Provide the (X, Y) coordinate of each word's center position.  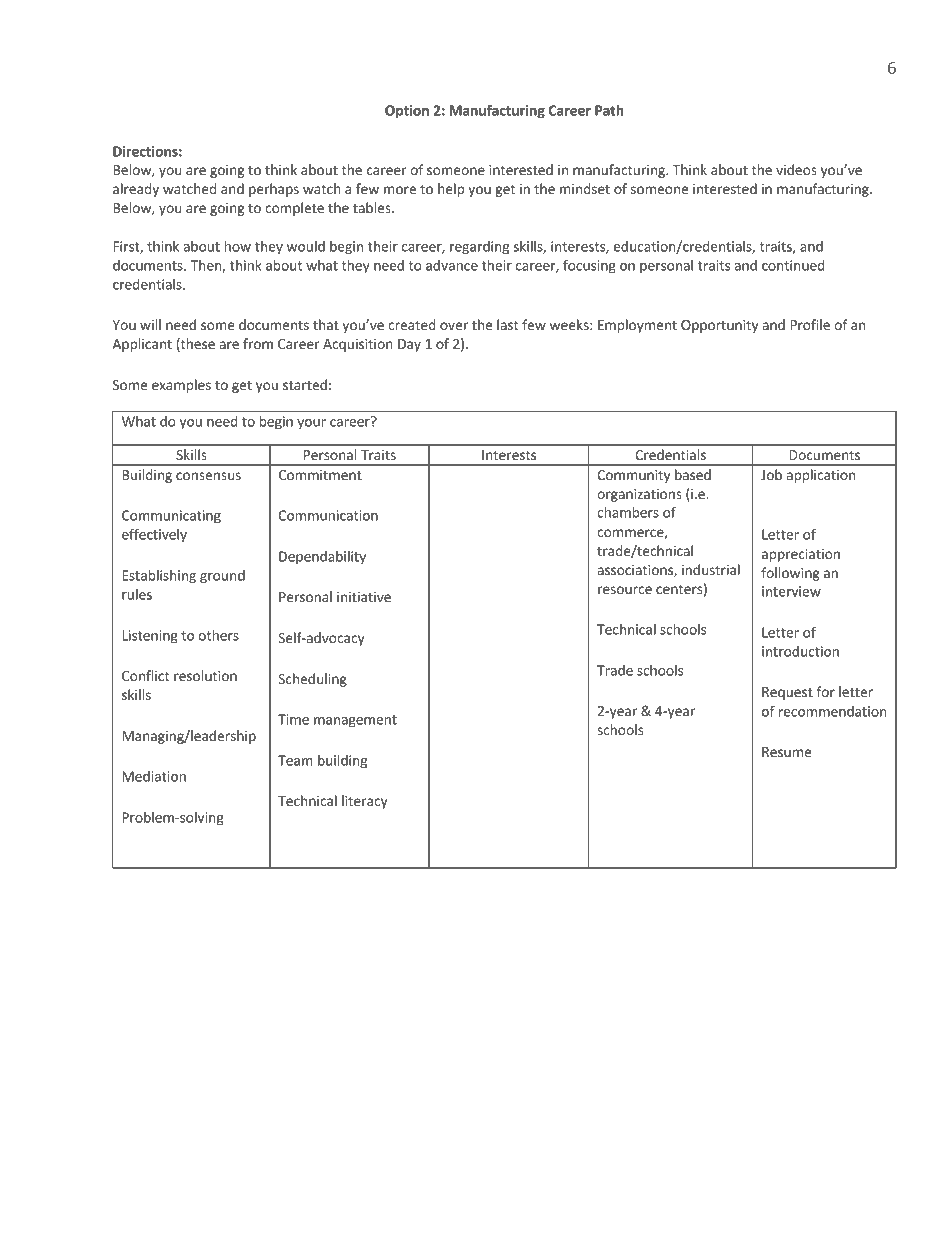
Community (633, 476)
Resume (786, 752)
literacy (365, 802)
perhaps (274, 190)
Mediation (154, 776)
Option (407, 112)
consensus (208, 476)
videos (796, 169)
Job (771, 474)
